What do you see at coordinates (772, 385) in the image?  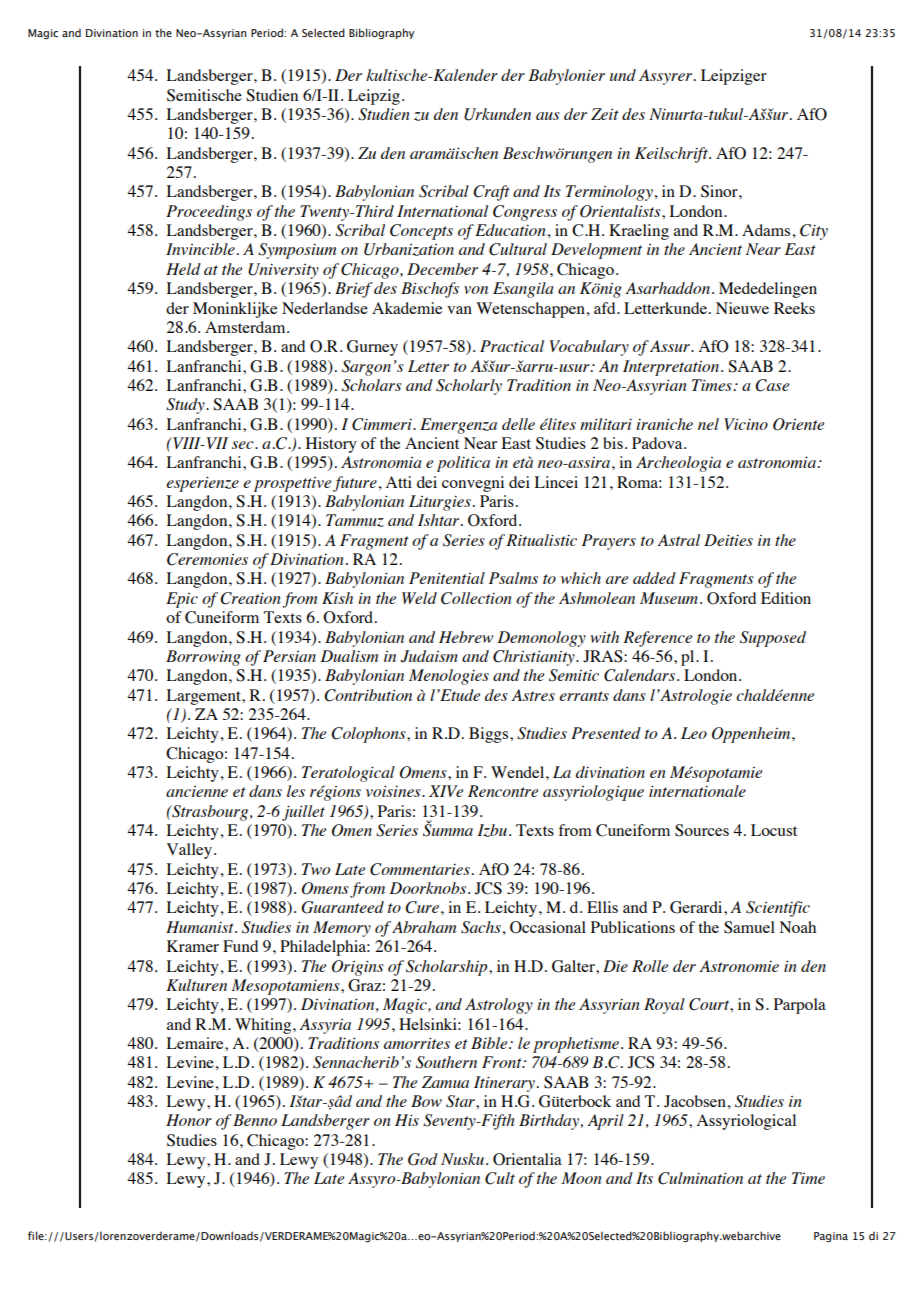 I see `Case` at bounding box center [772, 385].
